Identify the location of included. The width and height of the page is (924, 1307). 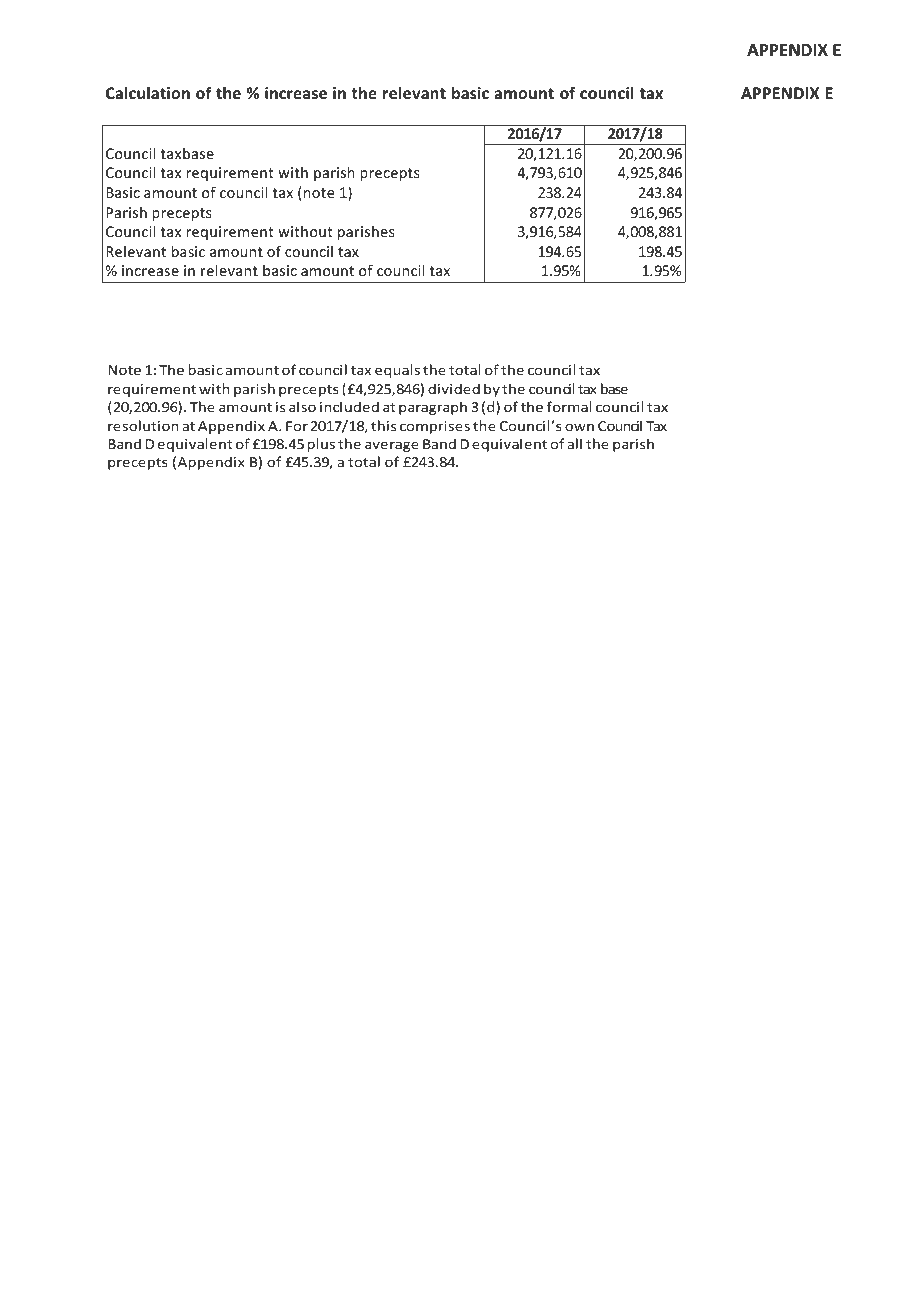
(349, 406).
